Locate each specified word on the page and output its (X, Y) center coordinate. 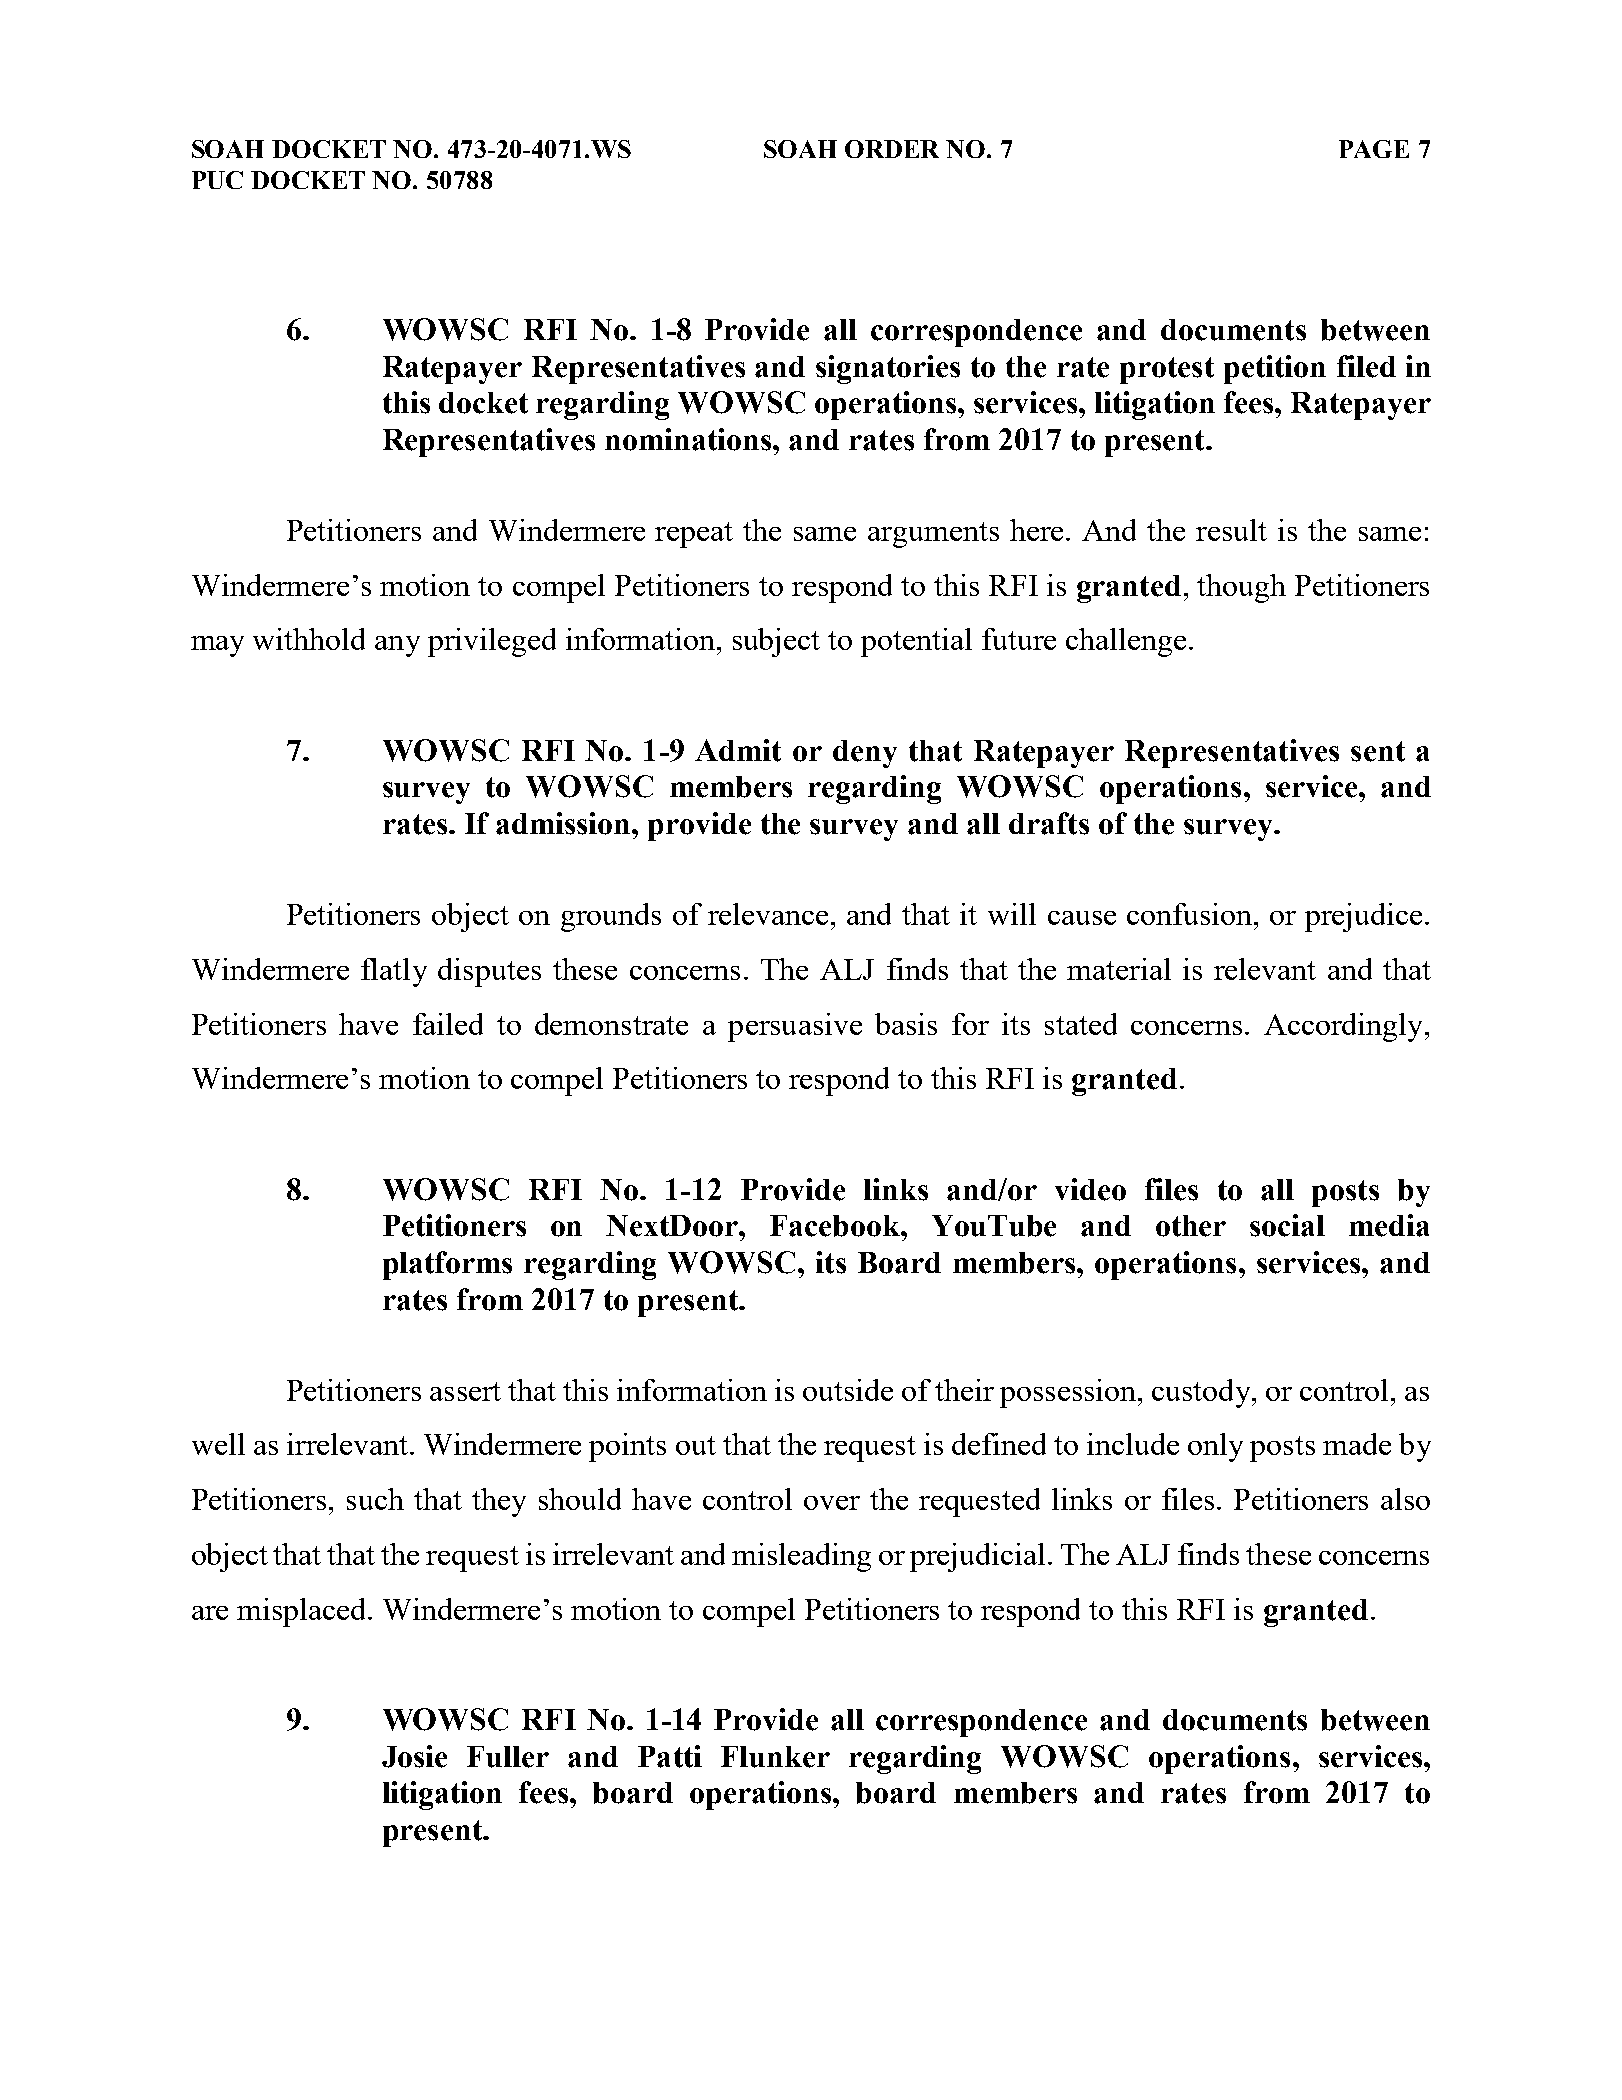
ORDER (892, 149)
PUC (217, 180)
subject (776, 642)
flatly (394, 972)
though (1241, 588)
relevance (768, 914)
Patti (670, 1756)
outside (848, 1390)
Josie (414, 1756)
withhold (309, 639)
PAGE (1374, 149)
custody (1202, 1393)
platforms (447, 1265)
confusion (1189, 914)
